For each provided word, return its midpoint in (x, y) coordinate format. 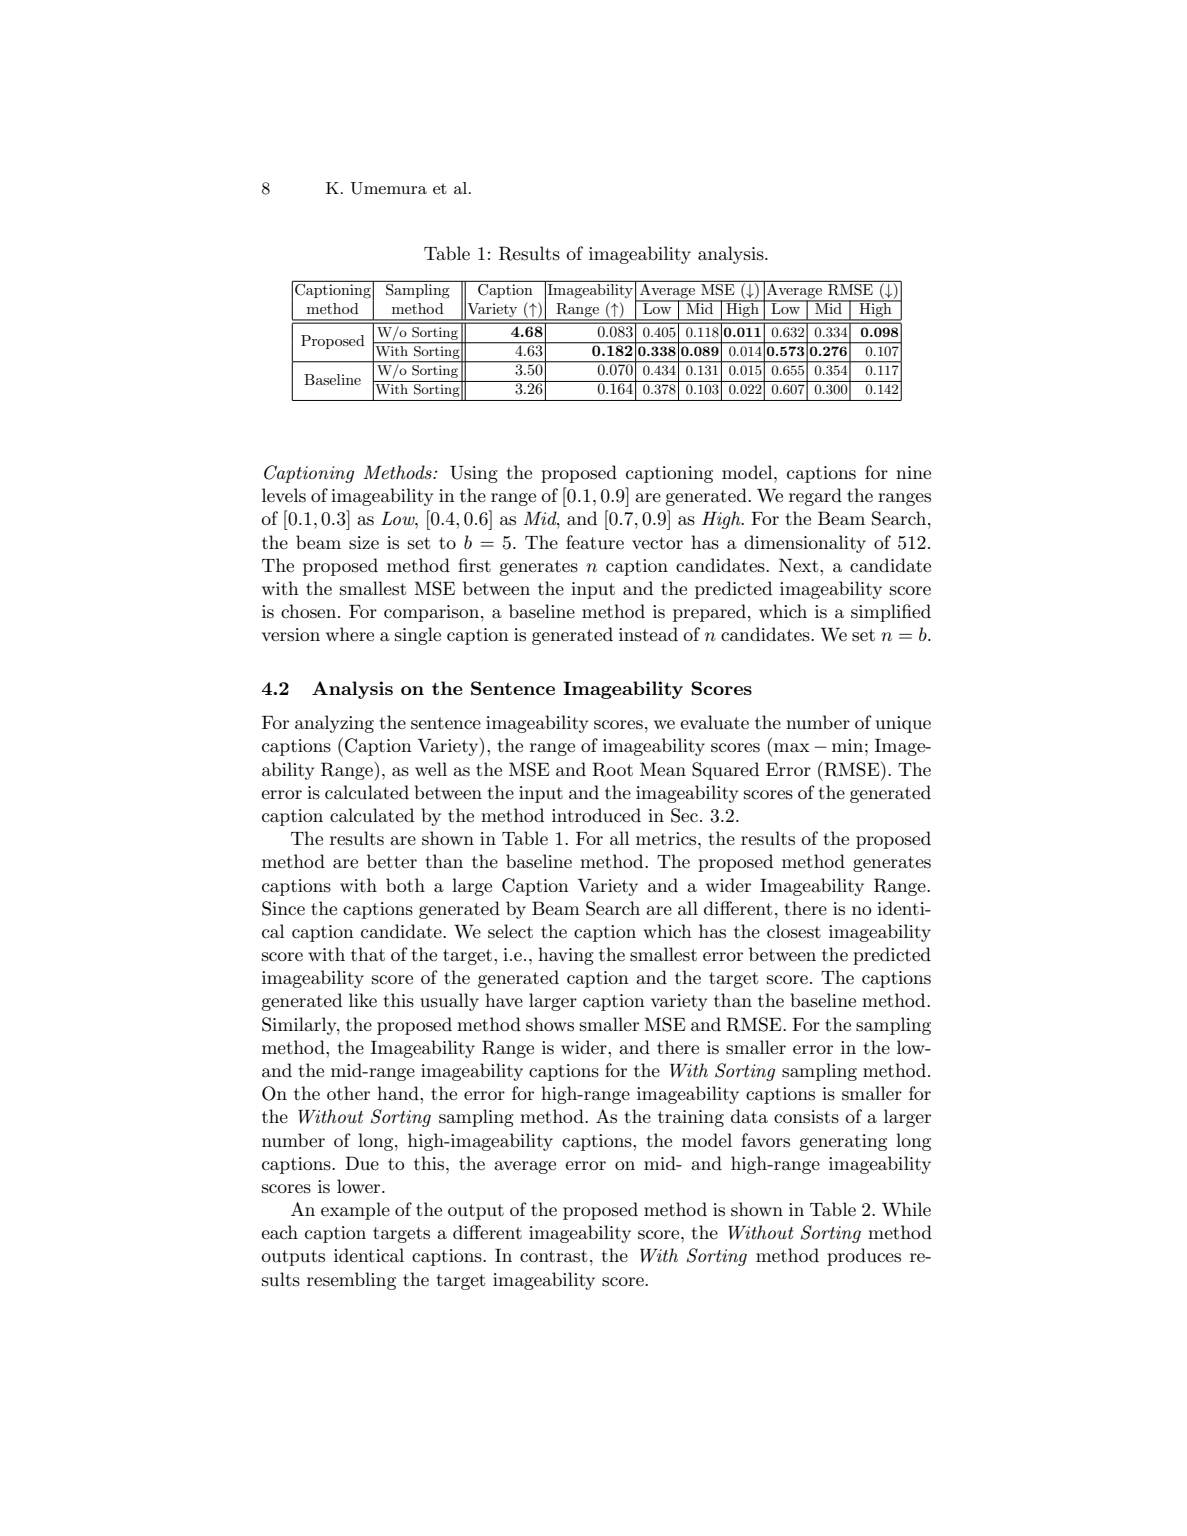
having (566, 956)
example (355, 1211)
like (363, 1000)
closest (794, 931)
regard (815, 497)
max (792, 748)
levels (284, 495)
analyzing (334, 724)
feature (595, 542)
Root (612, 769)
